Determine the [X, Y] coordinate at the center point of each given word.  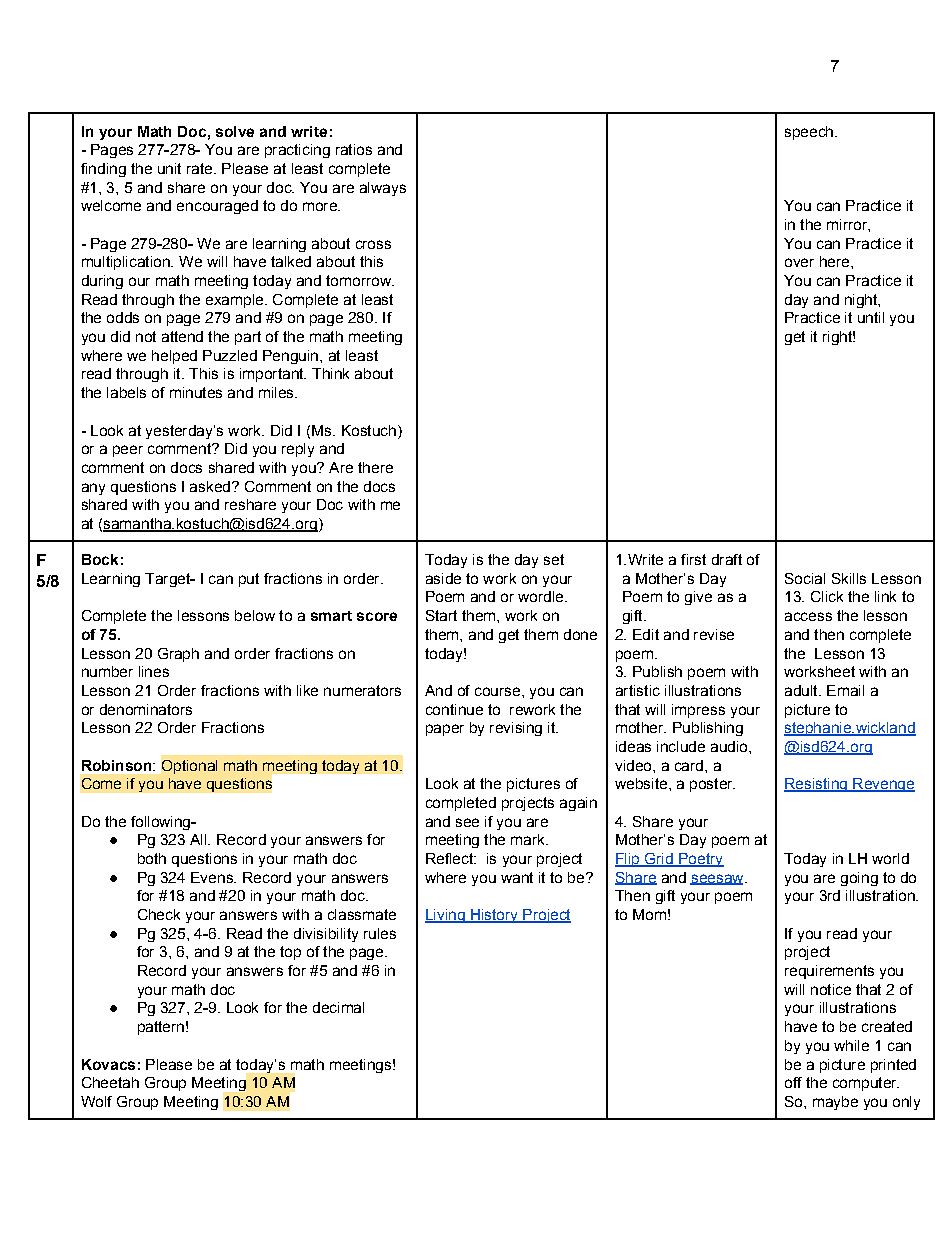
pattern [161, 1028]
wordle [542, 596]
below [255, 615]
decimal [338, 1007]
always [383, 189]
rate [201, 168]
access [808, 616]
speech [810, 133]
